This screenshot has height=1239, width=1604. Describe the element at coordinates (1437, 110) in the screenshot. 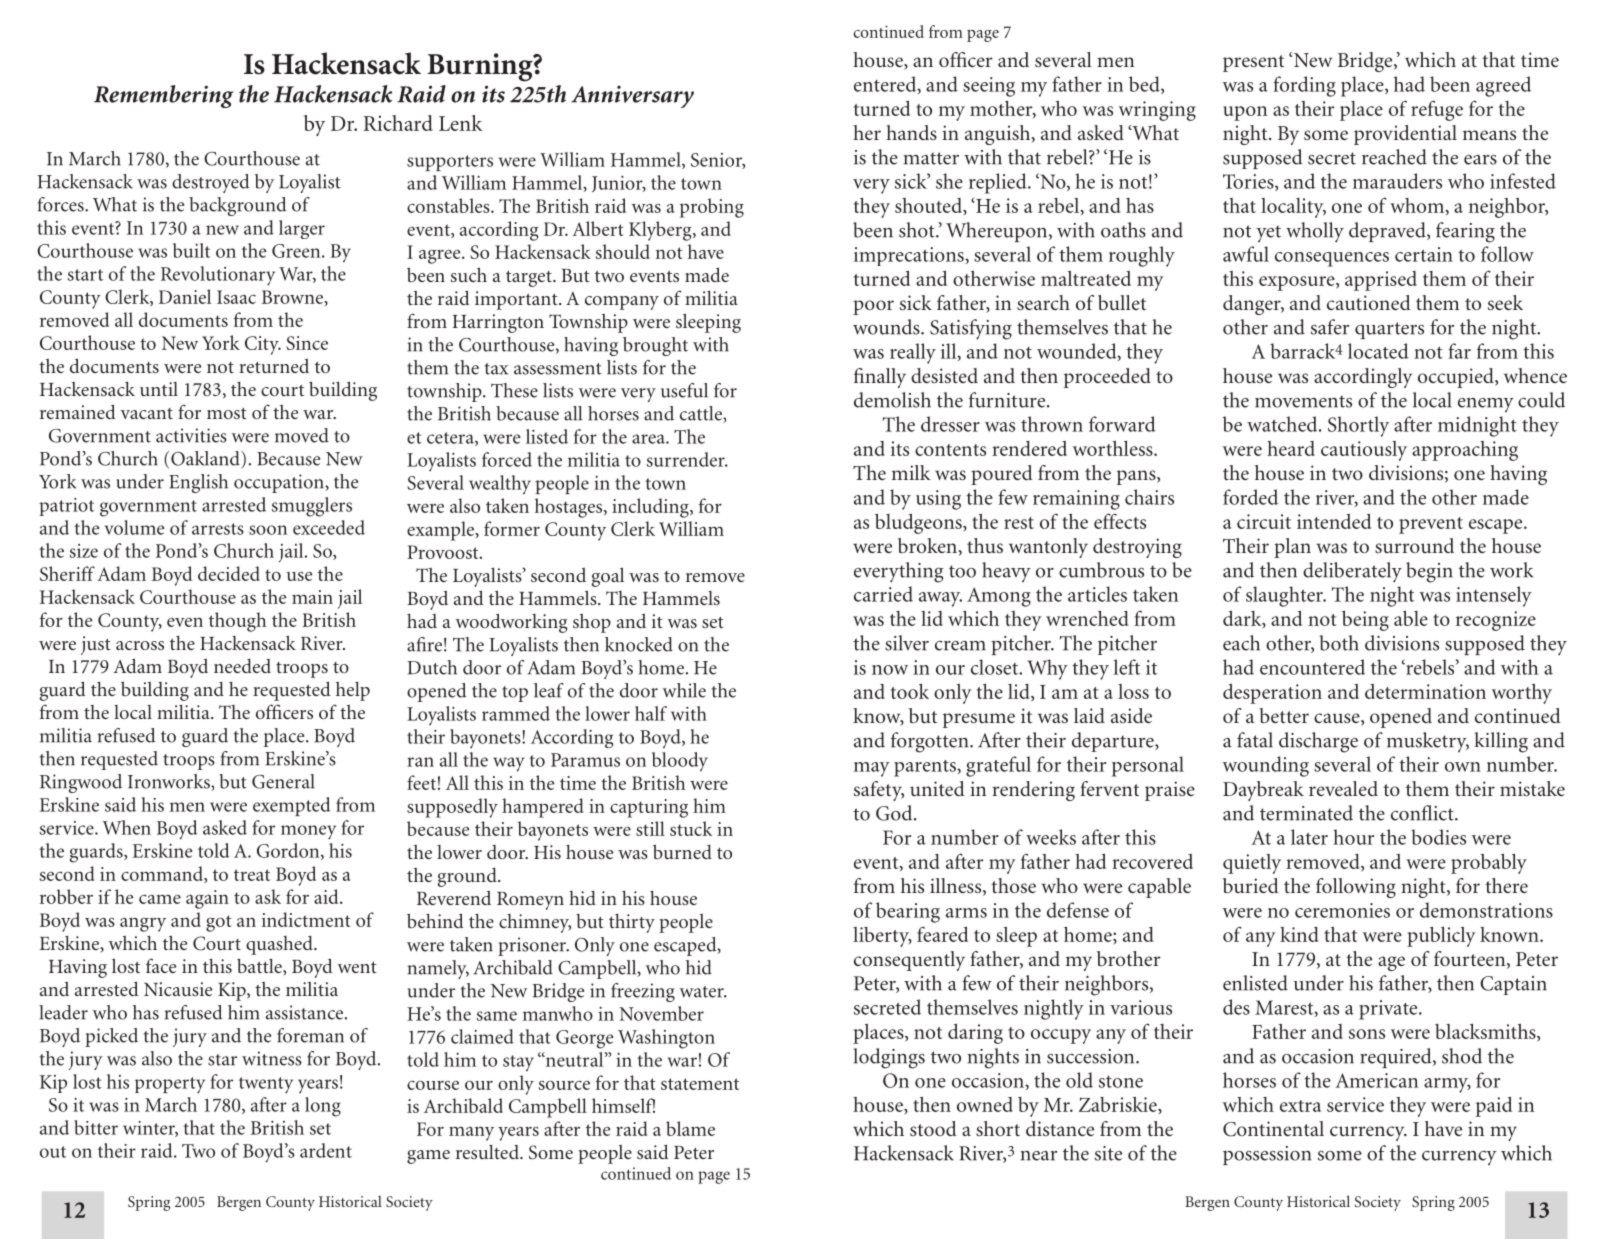

I see `refuge` at that location.
